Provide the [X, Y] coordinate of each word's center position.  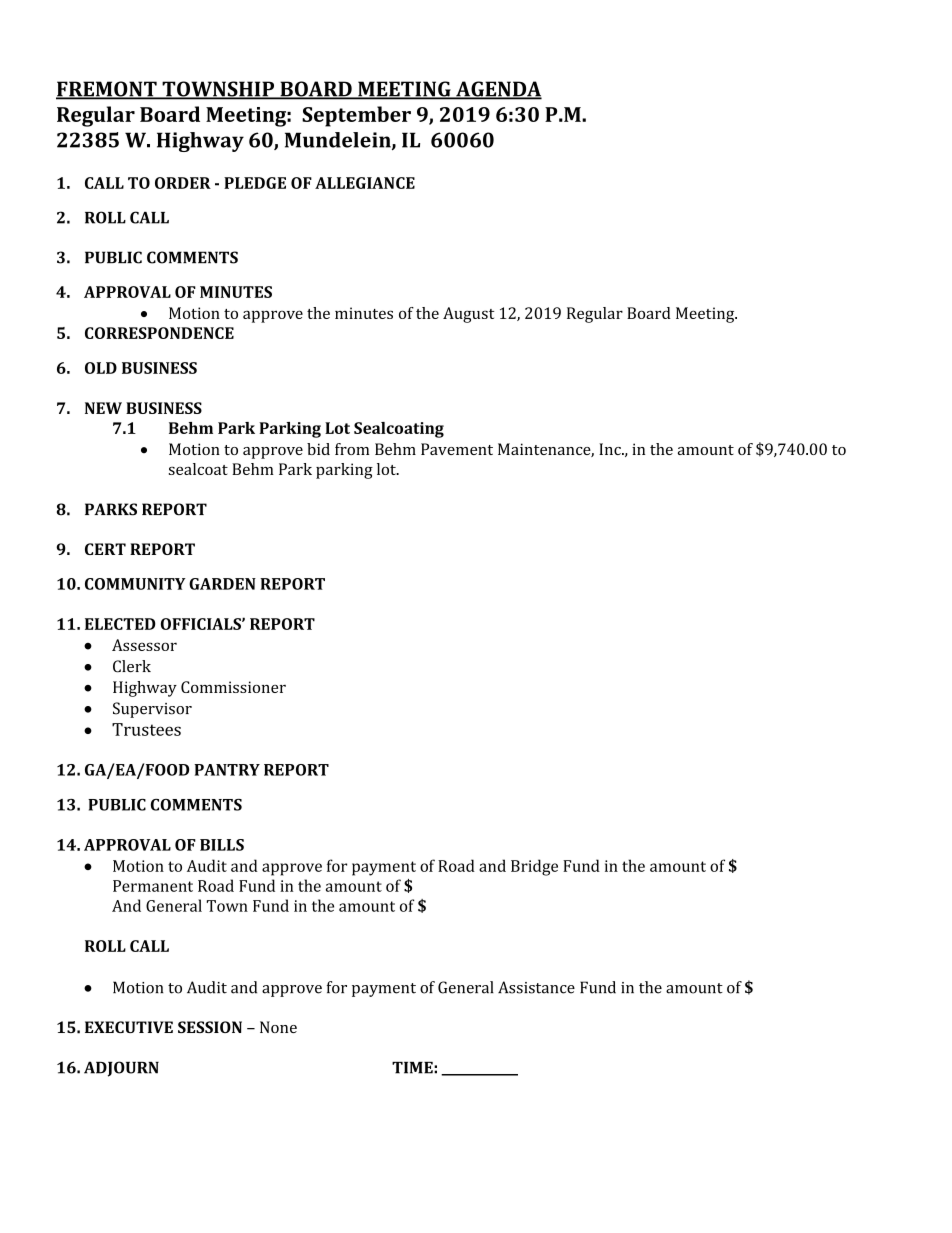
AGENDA [498, 90]
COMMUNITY [135, 584]
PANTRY [227, 770]
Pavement [457, 449]
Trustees [146, 729]
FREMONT [107, 90]
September [356, 116]
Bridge [534, 867]
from [352, 449]
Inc [611, 449]
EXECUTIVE [129, 1027]
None [278, 1027]
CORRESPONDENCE [159, 333]
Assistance [536, 987]
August [468, 315]
